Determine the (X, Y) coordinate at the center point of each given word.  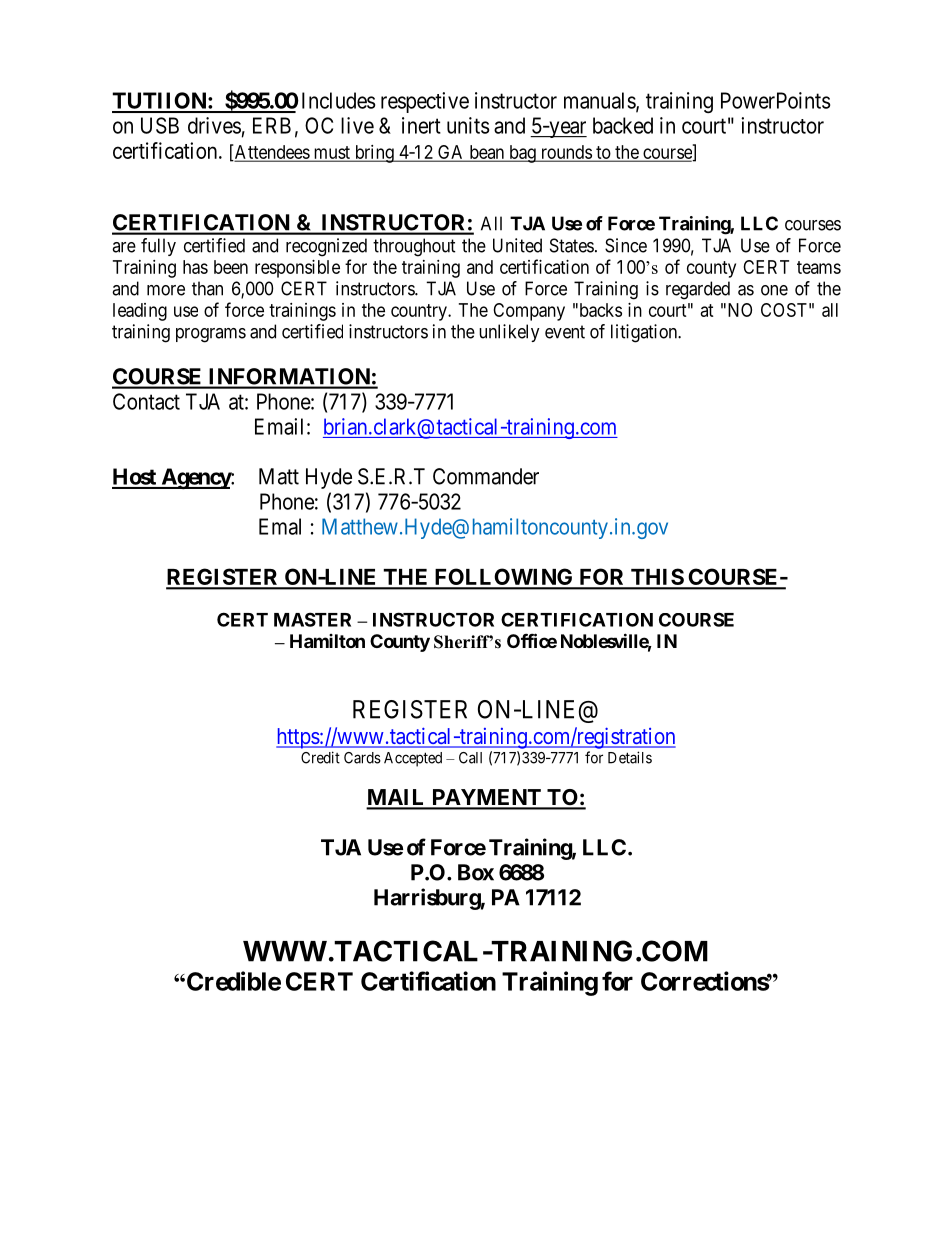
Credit (320, 757)
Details (630, 757)
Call (470, 758)
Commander (486, 476)
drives (214, 125)
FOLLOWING (503, 578)
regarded (698, 290)
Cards (362, 758)
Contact (146, 401)
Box (476, 872)
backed (623, 125)
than (207, 288)
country (420, 312)
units (468, 125)
